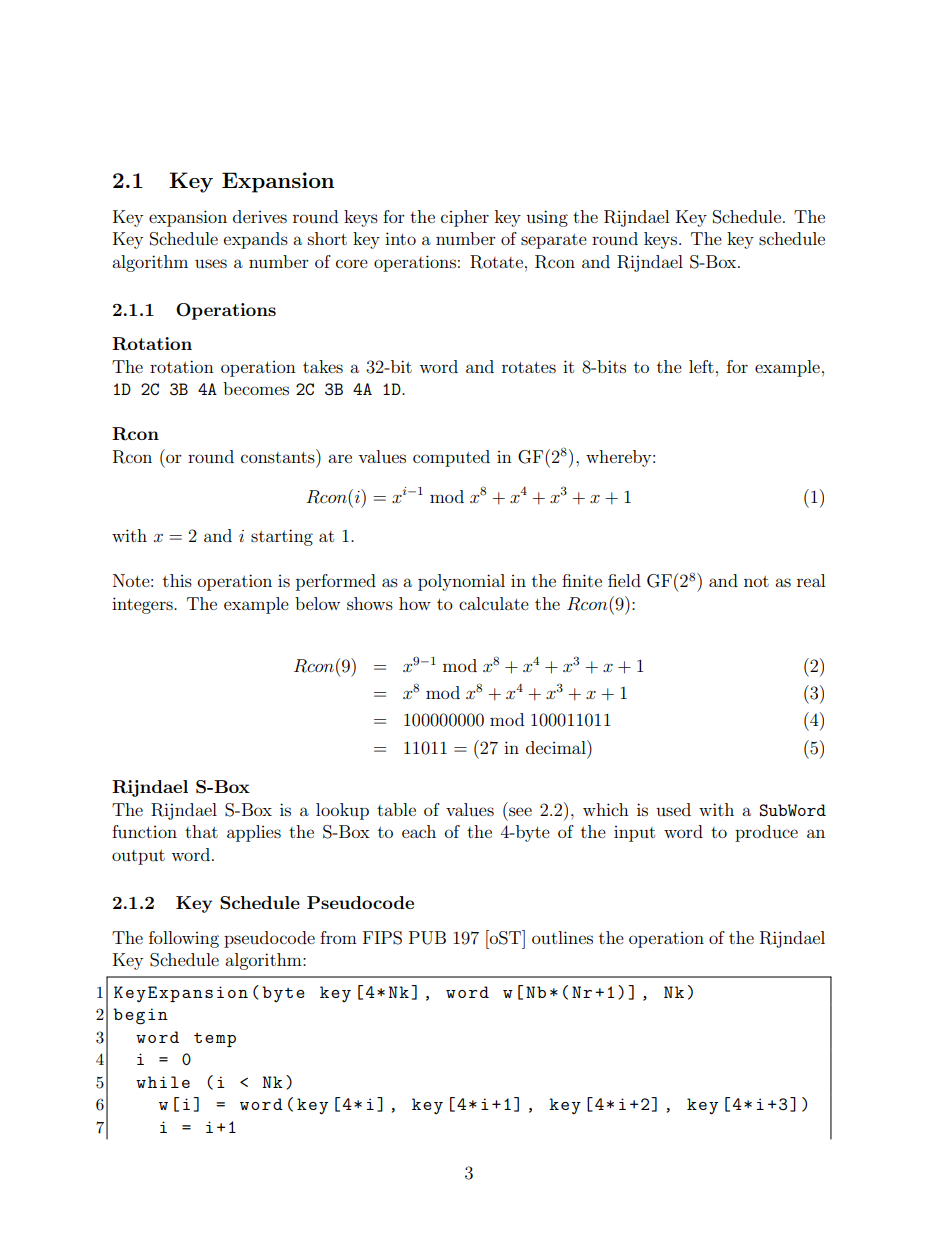 This screenshot has height=1233, width=952. What do you see at coordinates (215, 1040) in the screenshot?
I see `temp` at bounding box center [215, 1040].
